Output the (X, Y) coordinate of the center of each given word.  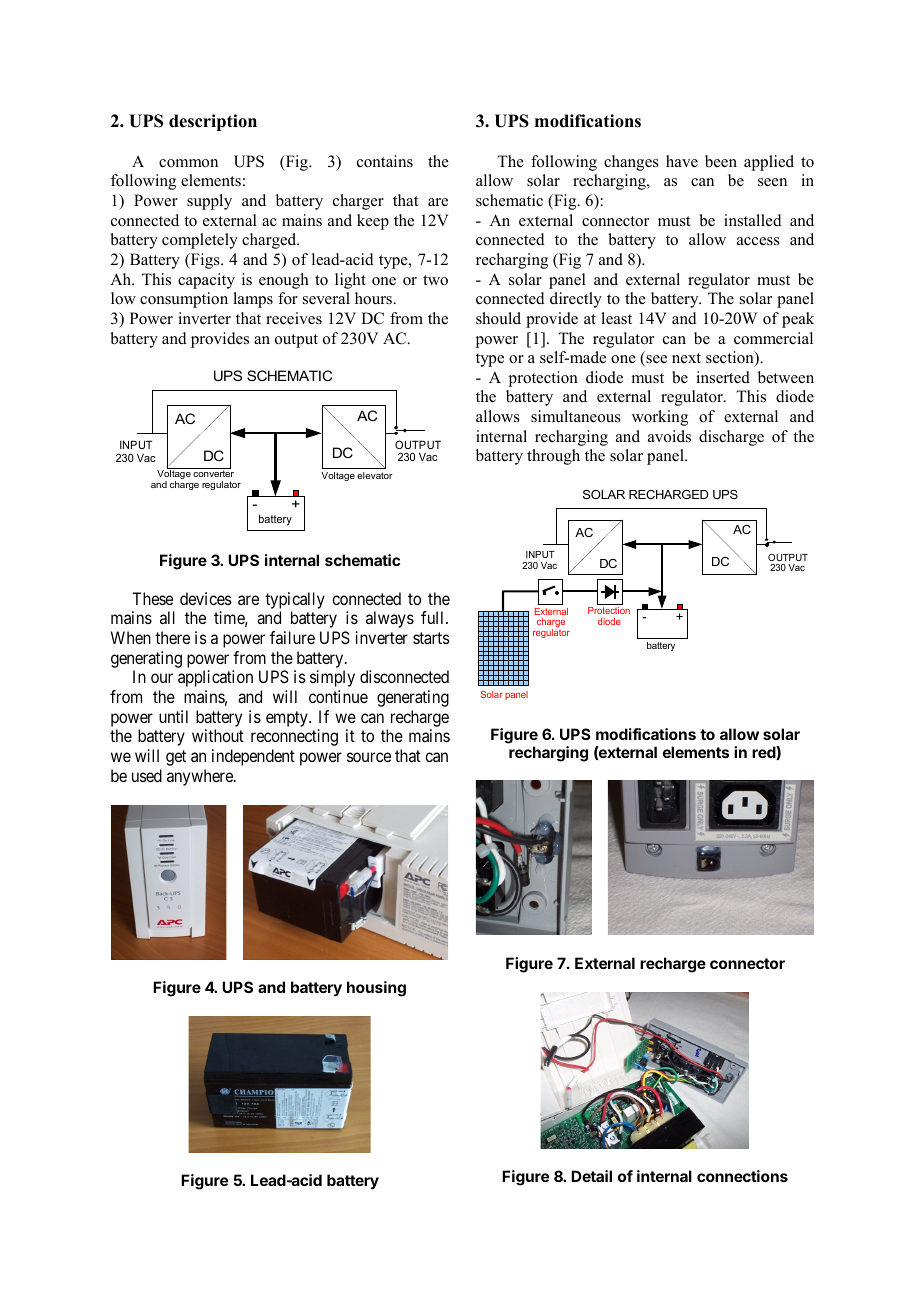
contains (385, 161)
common (188, 163)
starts (431, 638)
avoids (669, 436)
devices (206, 598)
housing (376, 989)
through (553, 457)
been (721, 161)
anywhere (201, 777)
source (369, 757)
